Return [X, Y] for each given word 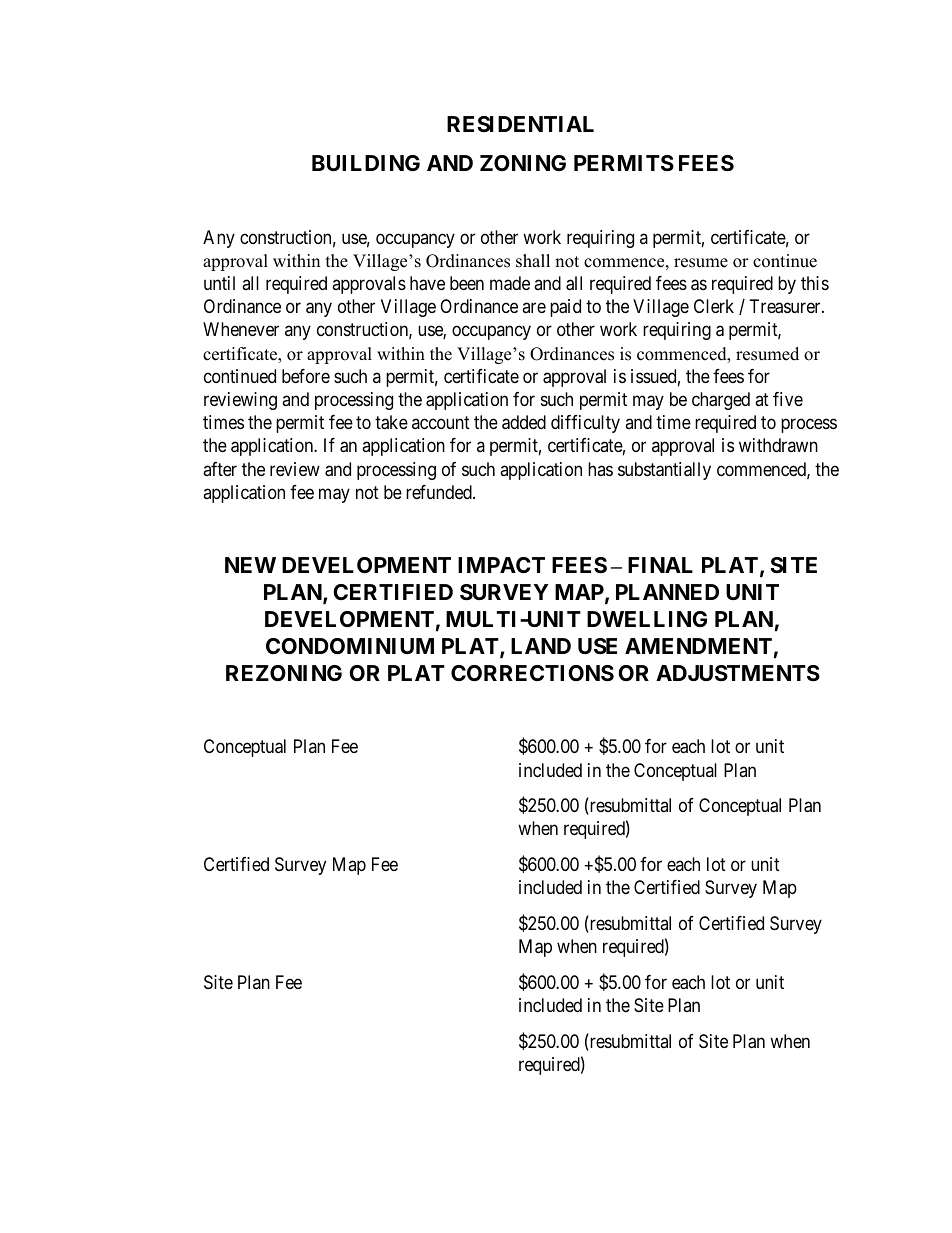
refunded [440, 492]
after [220, 469]
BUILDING [366, 163]
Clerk [714, 306]
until [219, 283]
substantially [664, 471]
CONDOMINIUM [350, 646]
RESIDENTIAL [520, 124]
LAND [541, 646]
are [534, 308]
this [815, 283]
